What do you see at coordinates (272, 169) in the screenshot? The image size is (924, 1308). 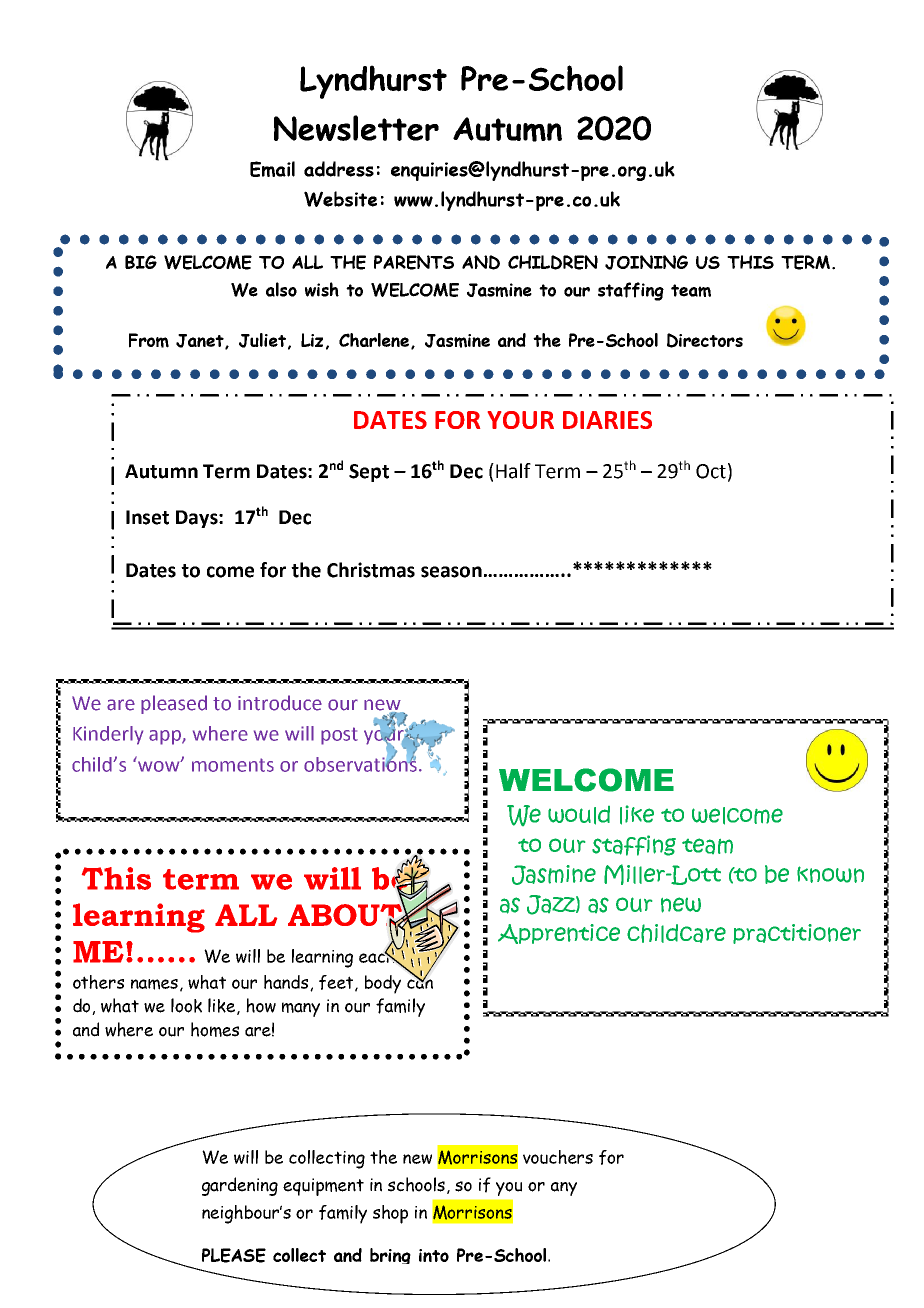 I see `Email` at bounding box center [272, 169].
